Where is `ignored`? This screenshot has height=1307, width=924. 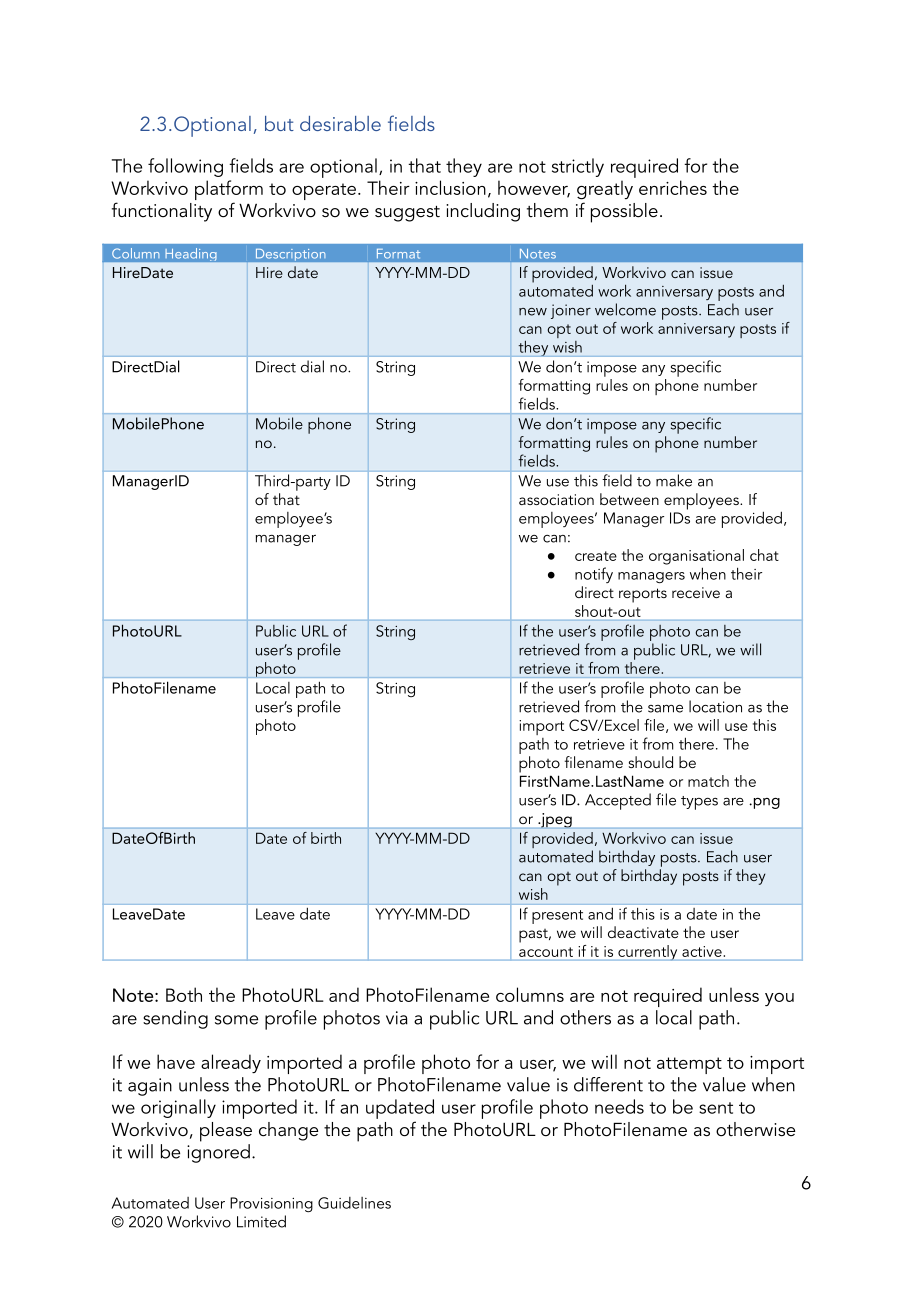
ignored is located at coordinates (218, 1152).
